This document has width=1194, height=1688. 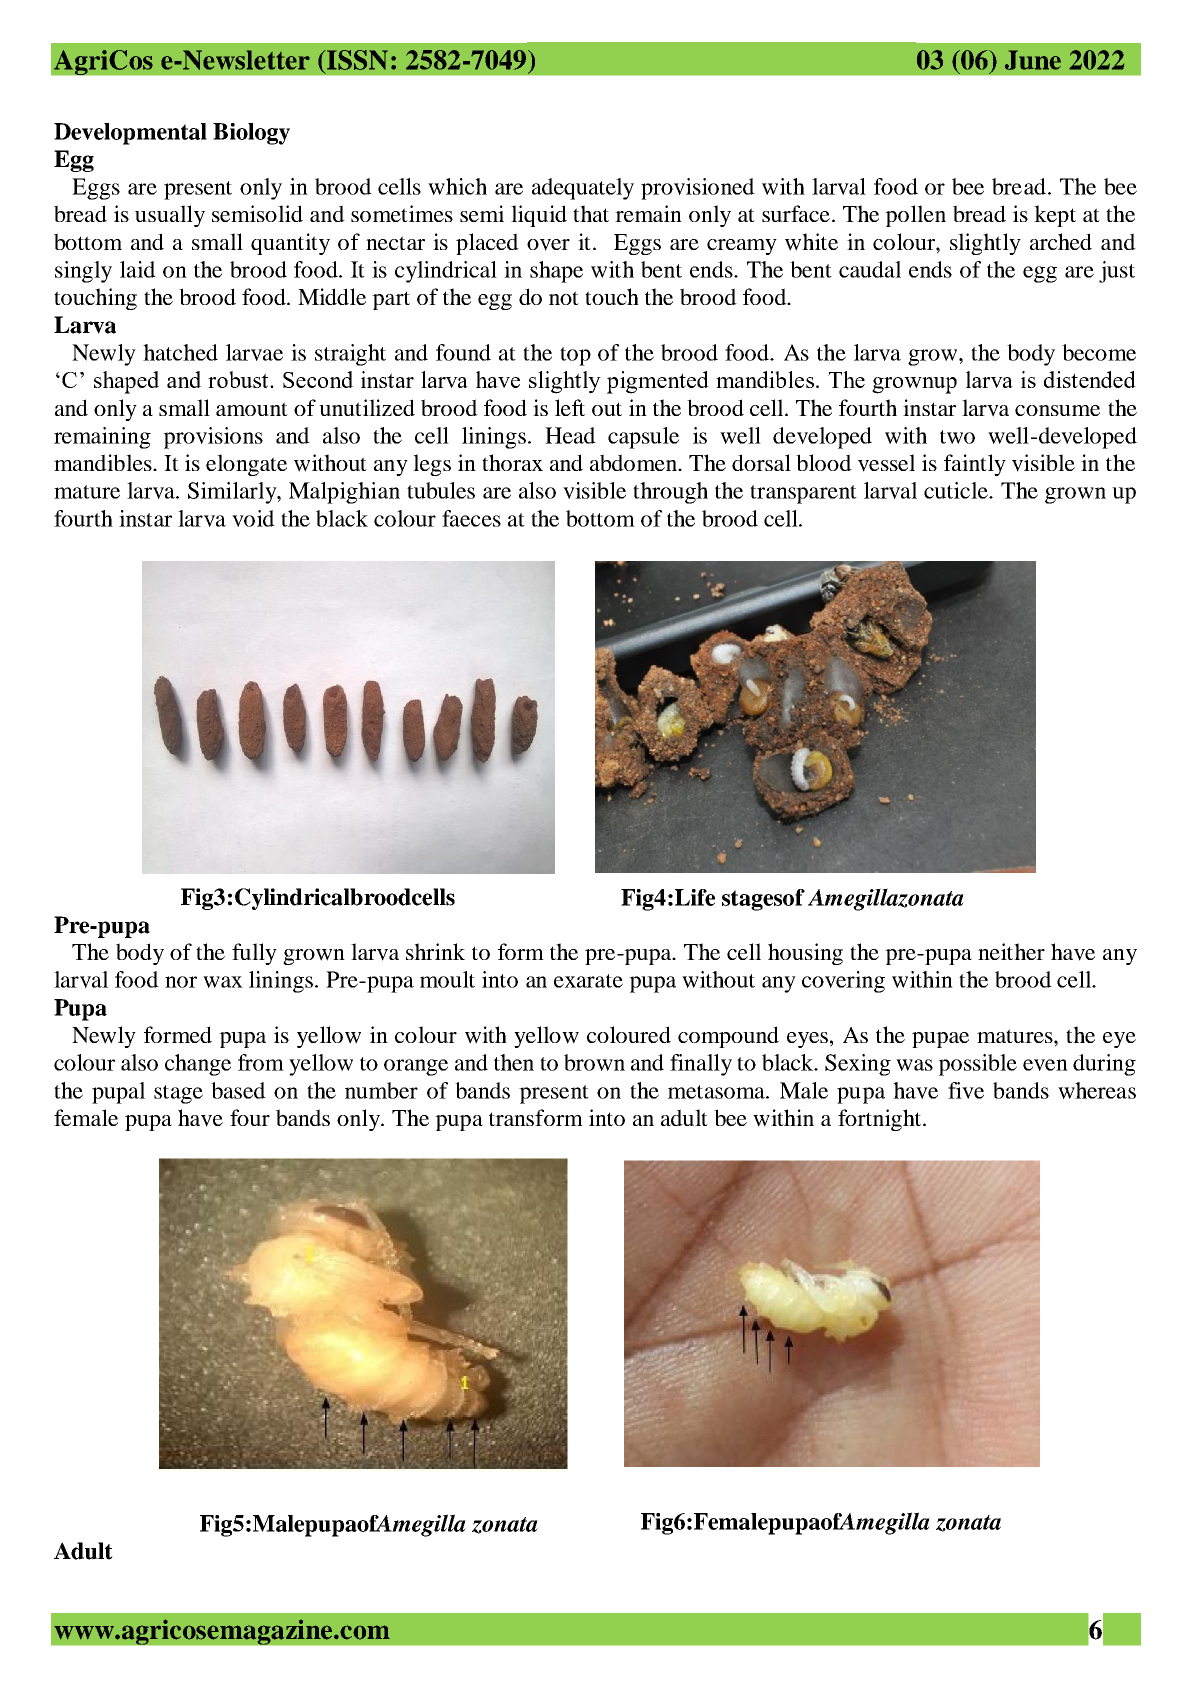 I want to click on cuticle, so click(x=957, y=490).
